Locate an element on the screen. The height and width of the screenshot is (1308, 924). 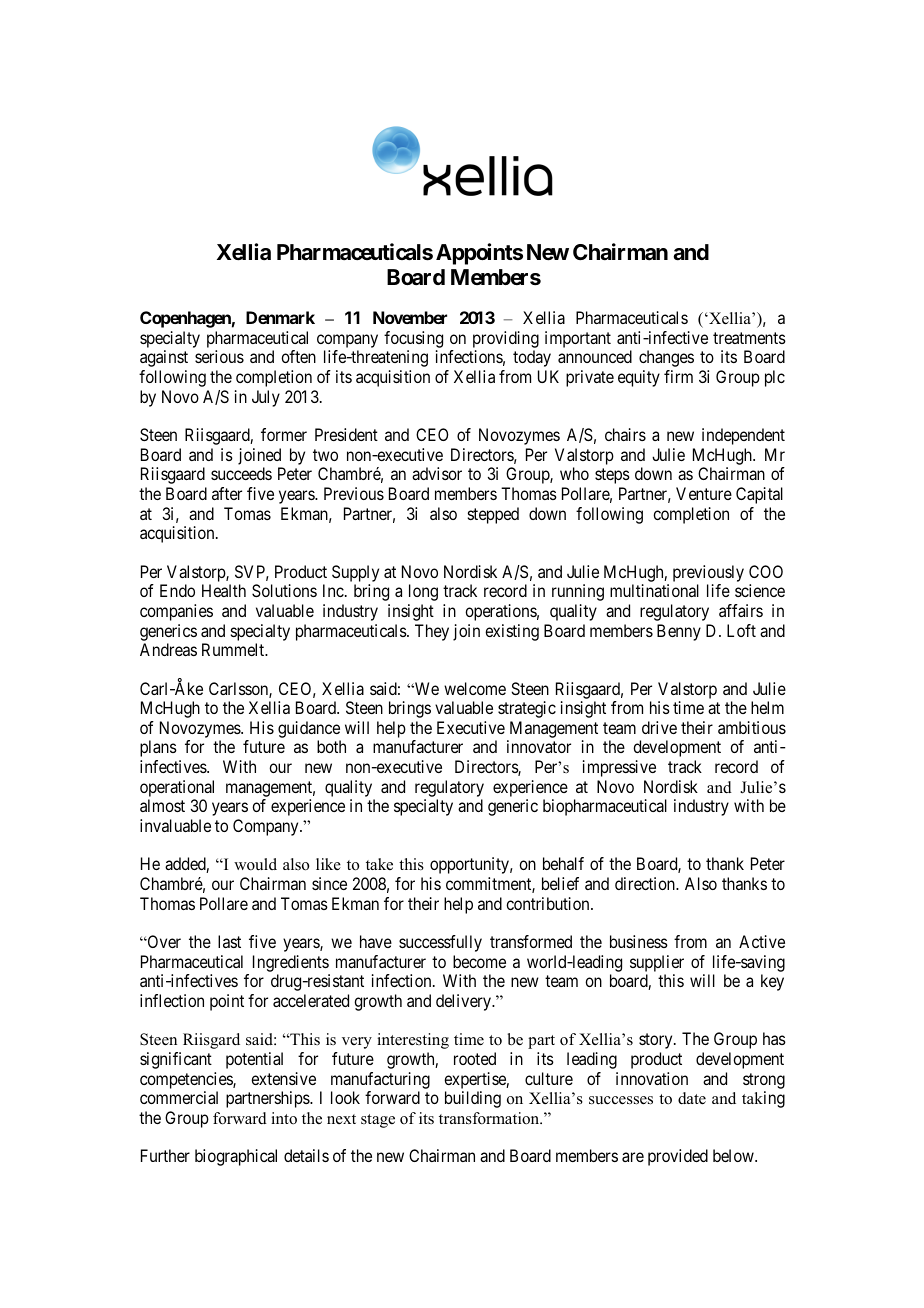
changes is located at coordinates (666, 358).
